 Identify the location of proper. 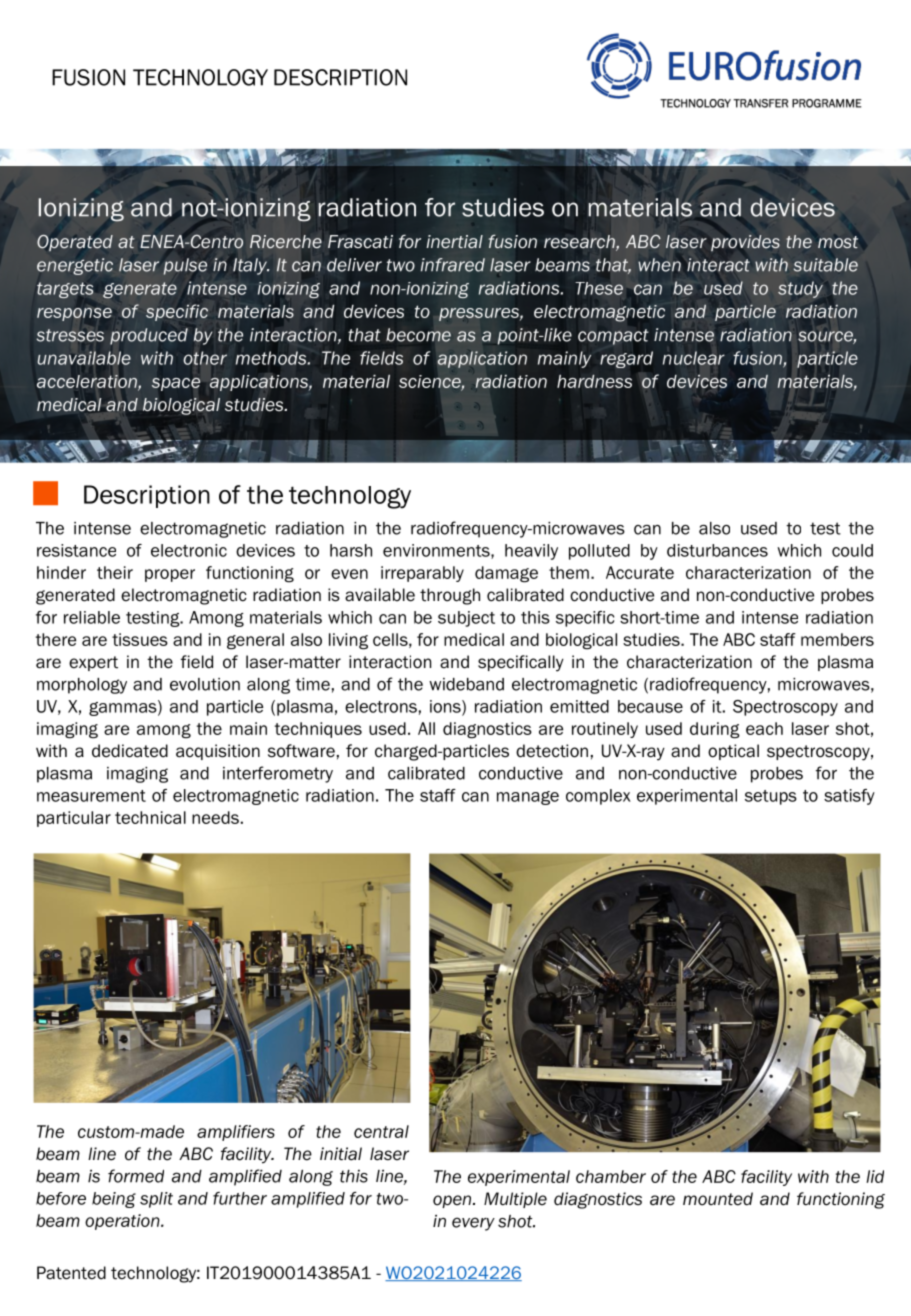
(170, 575).
